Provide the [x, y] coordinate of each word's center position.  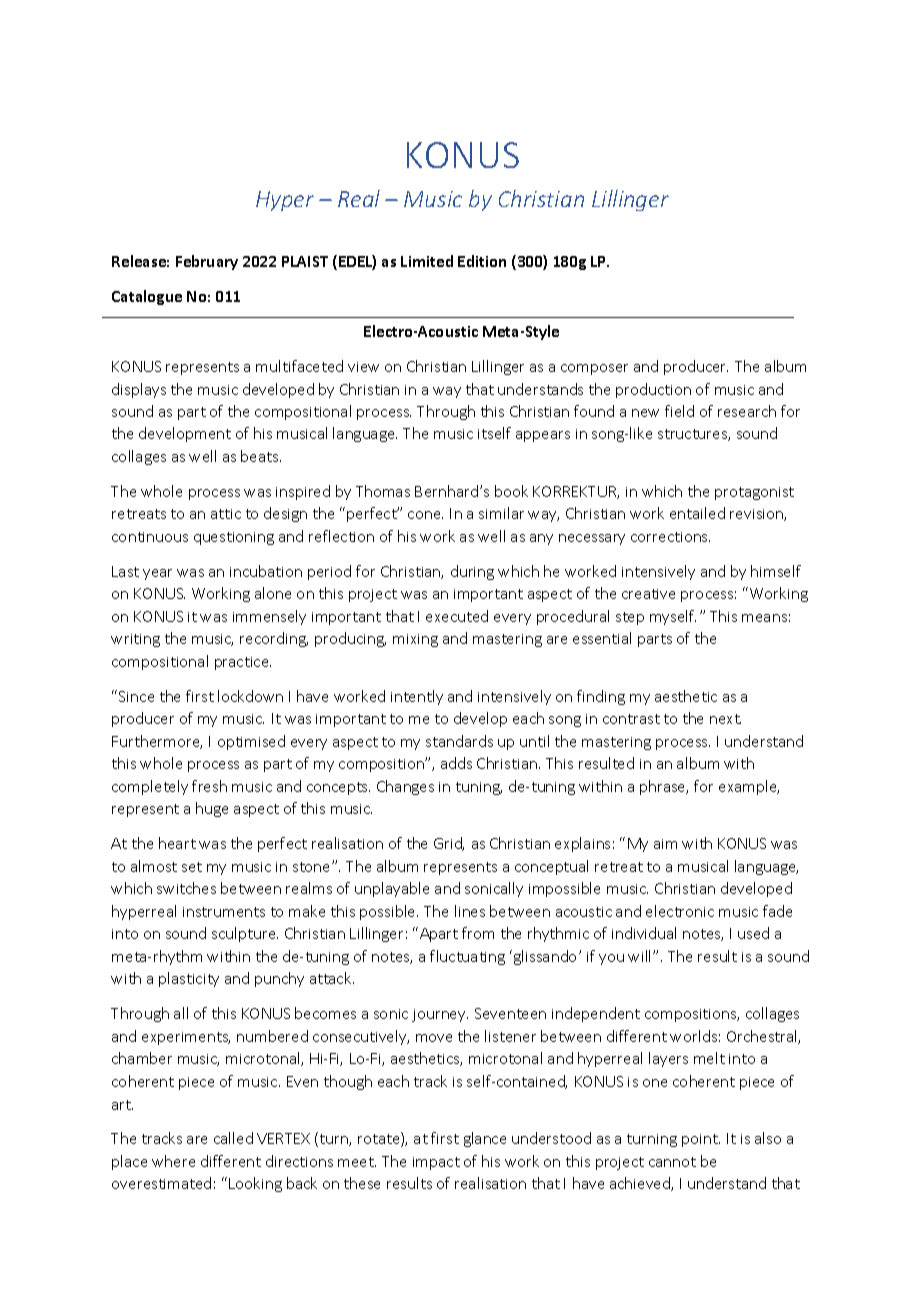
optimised [251, 742]
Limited [427, 261]
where [173, 1161]
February [207, 262]
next [725, 719]
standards [459, 741]
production [653, 390]
